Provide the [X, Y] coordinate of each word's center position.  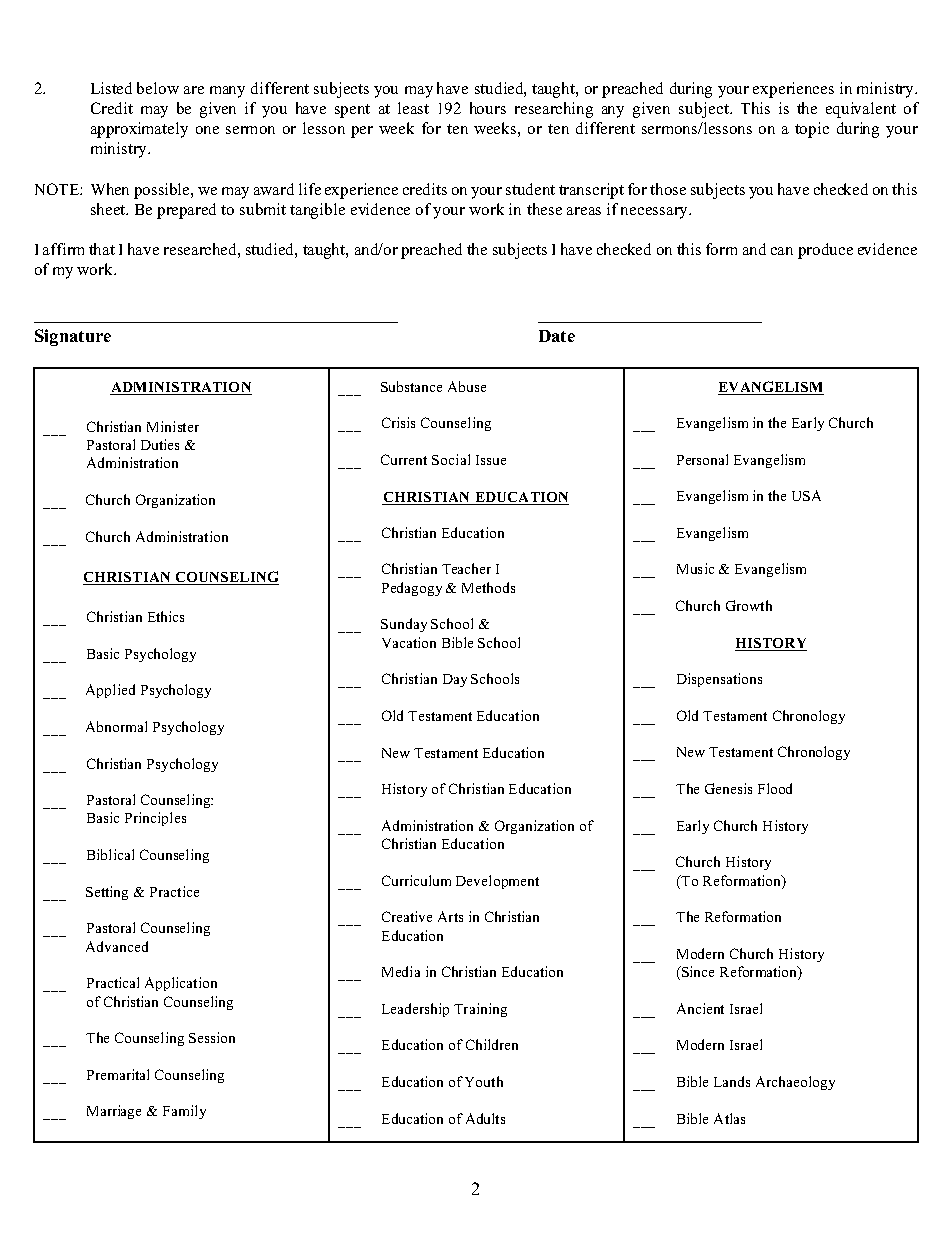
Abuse [467, 386]
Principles [155, 819]
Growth [749, 605]
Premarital [118, 1074]
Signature [73, 337]
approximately [139, 130]
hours [488, 108]
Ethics [166, 616]
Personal [702, 459]
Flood [775, 788]
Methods [488, 587]
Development [497, 882]
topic [812, 130]
